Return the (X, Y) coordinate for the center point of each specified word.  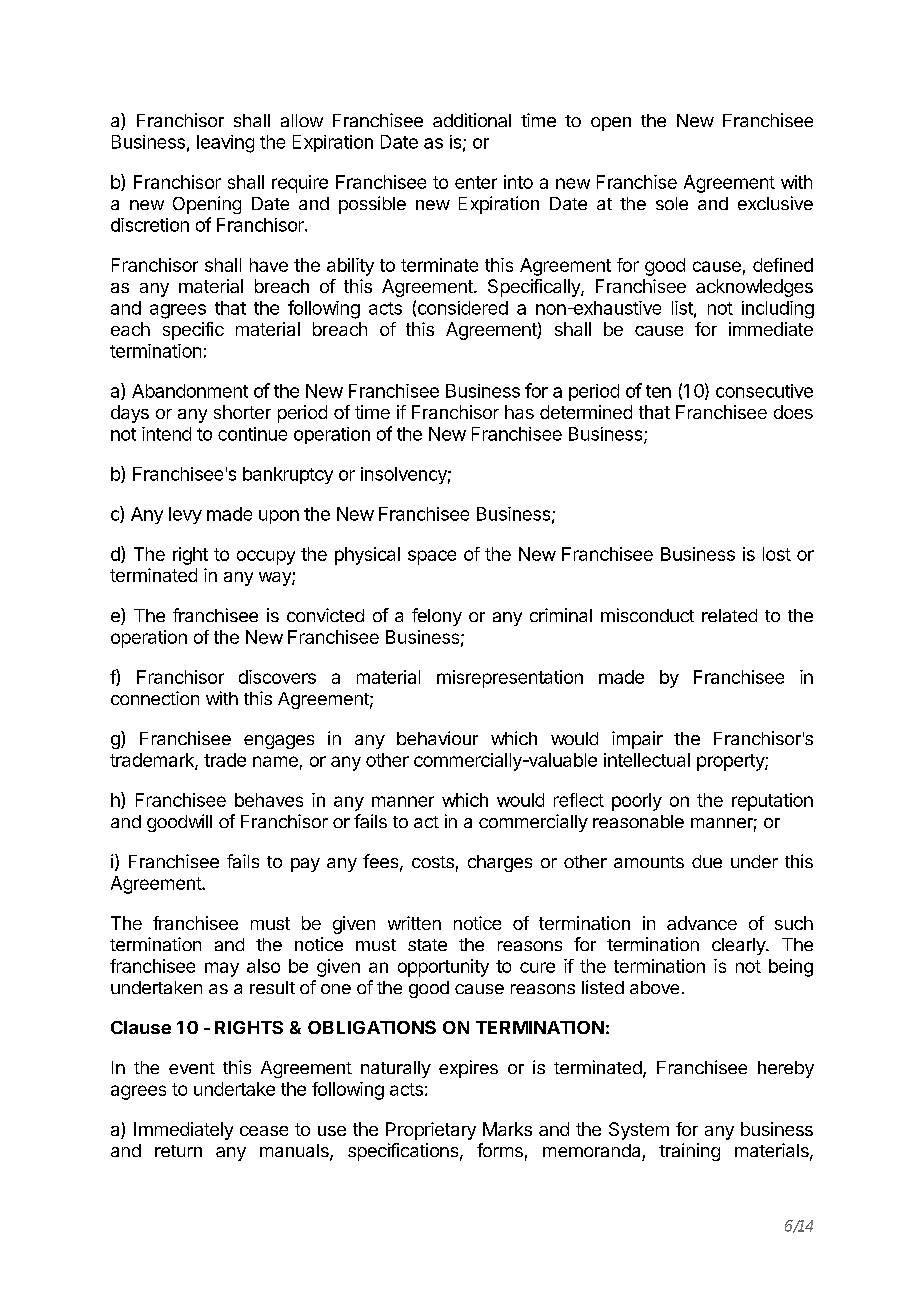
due (707, 861)
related (729, 615)
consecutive (764, 391)
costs (433, 862)
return (178, 1151)
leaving (225, 144)
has (519, 412)
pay (305, 865)
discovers (277, 677)
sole (672, 203)
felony (437, 617)
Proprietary (431, 1131)
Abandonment (190, 391)
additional (472, 120)
